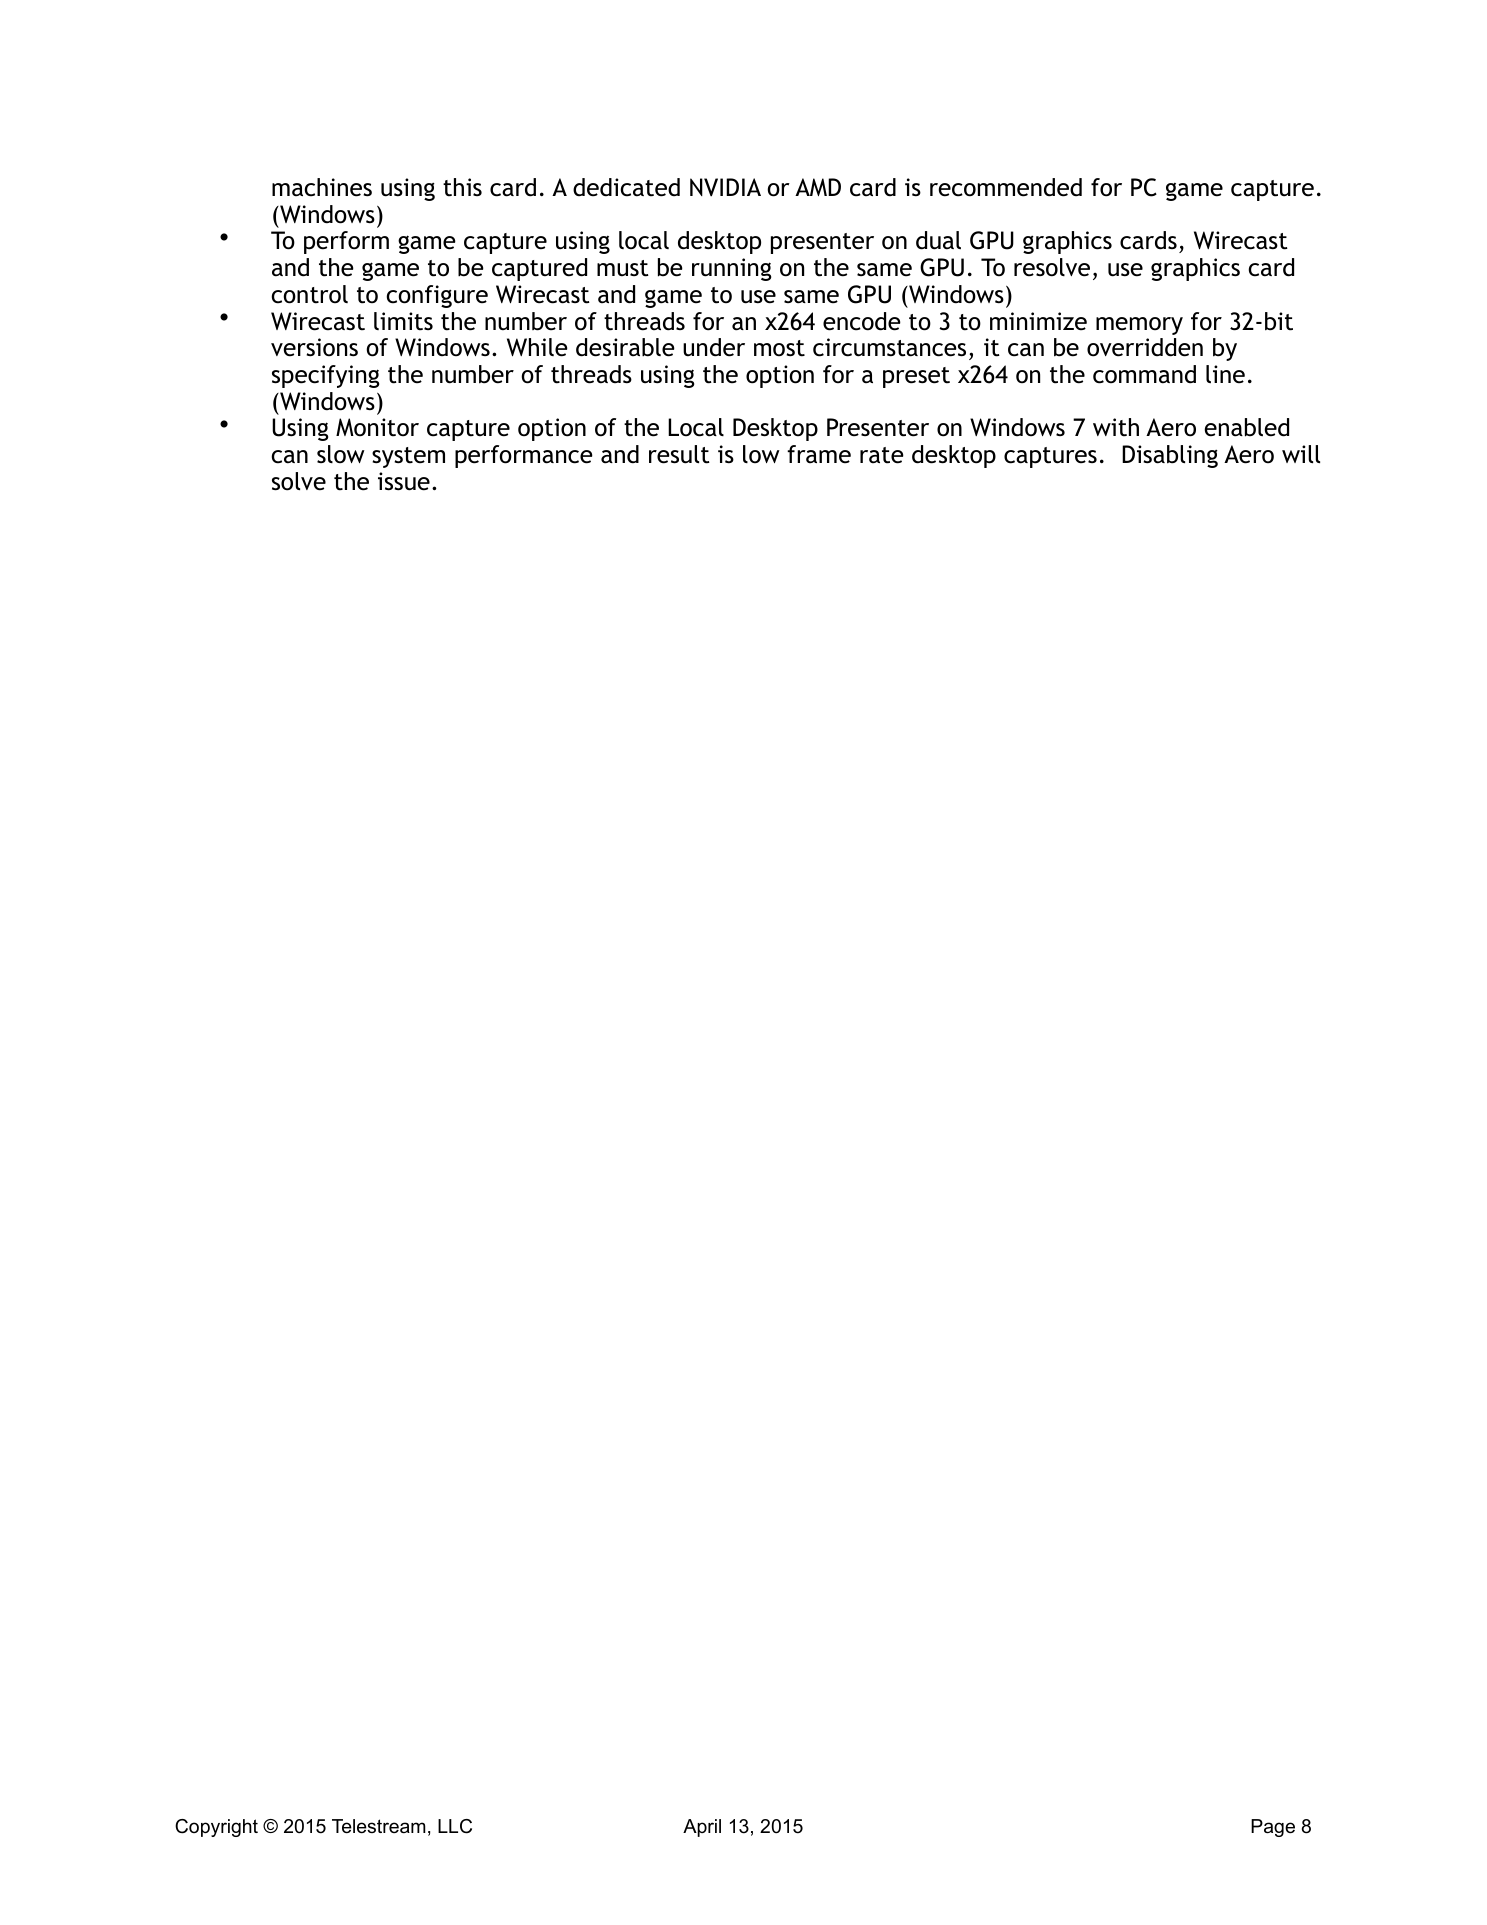 The height and width of the screenshot is (1925, 1487). Describe the element at coordinates (1301, 454) in the screenshot. I see `will` at that location.
